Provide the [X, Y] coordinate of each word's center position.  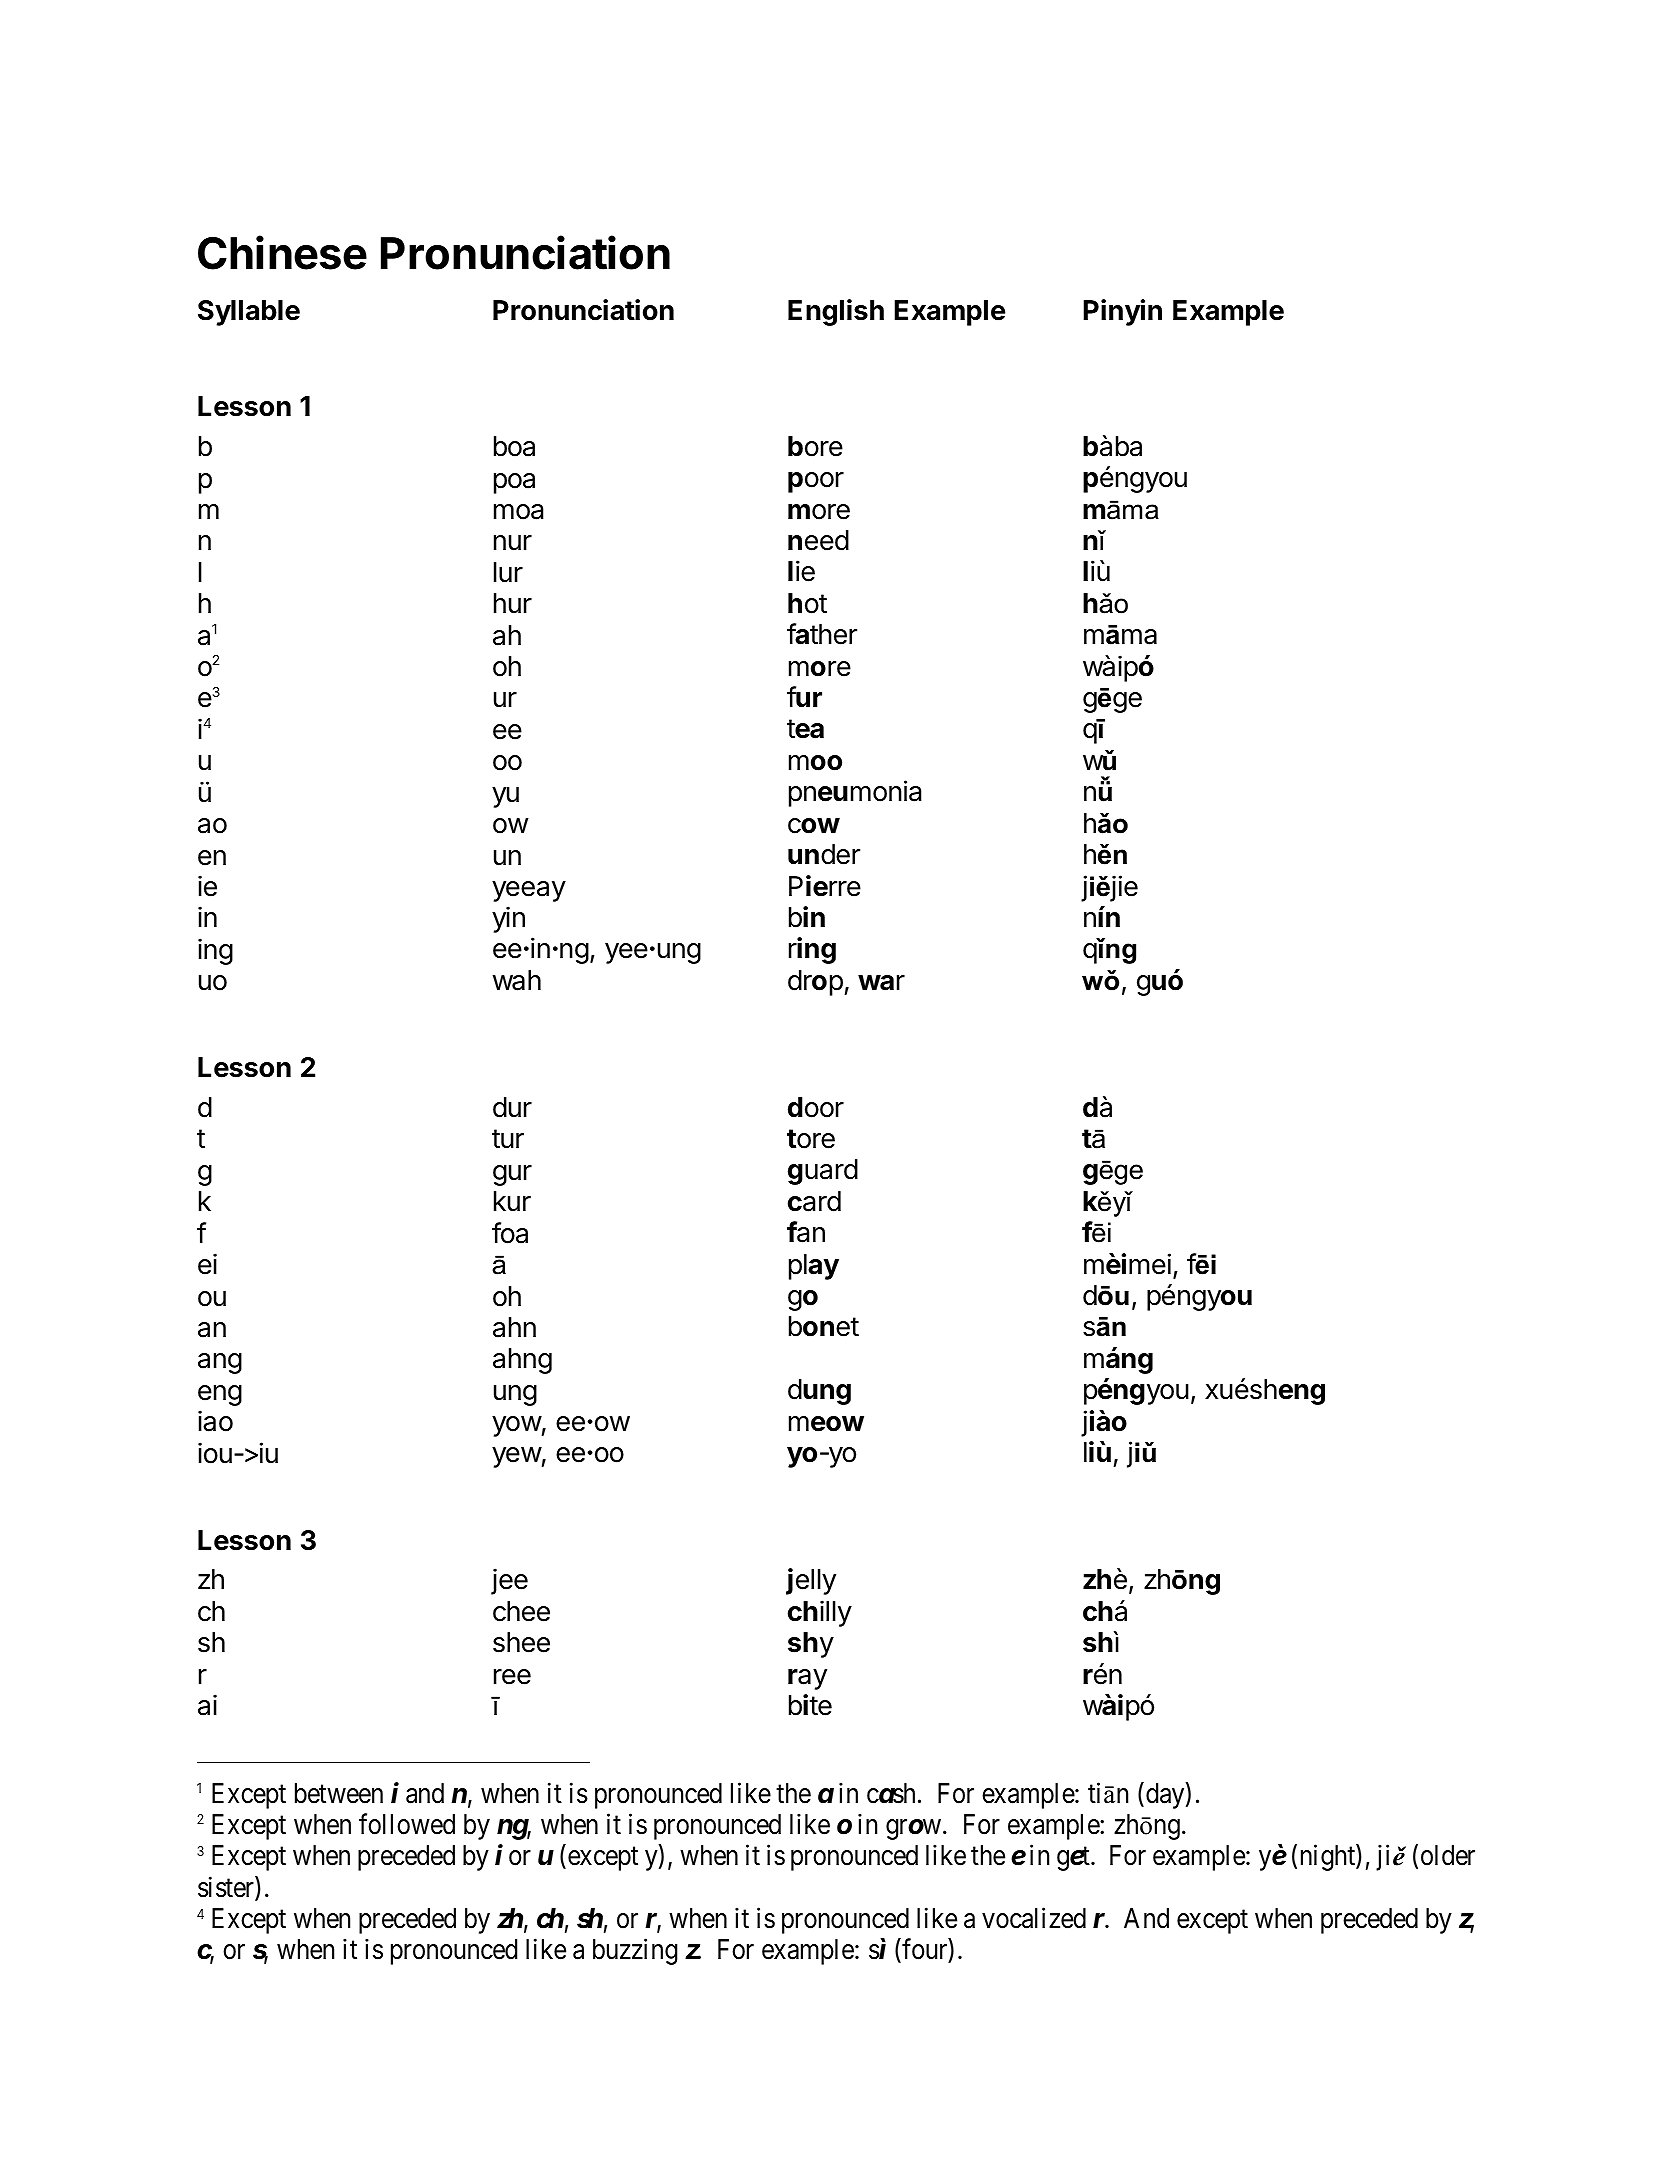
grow [913, 1829]
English [836, 312]
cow [814, 826]
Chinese [282, 252]
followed [407, 1824]
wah [517, 980]
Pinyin [1122, 312]
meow [826, 1424]
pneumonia [855, 793]
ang [220, 1363]
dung [819, 1392]
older [1448, 1855]
